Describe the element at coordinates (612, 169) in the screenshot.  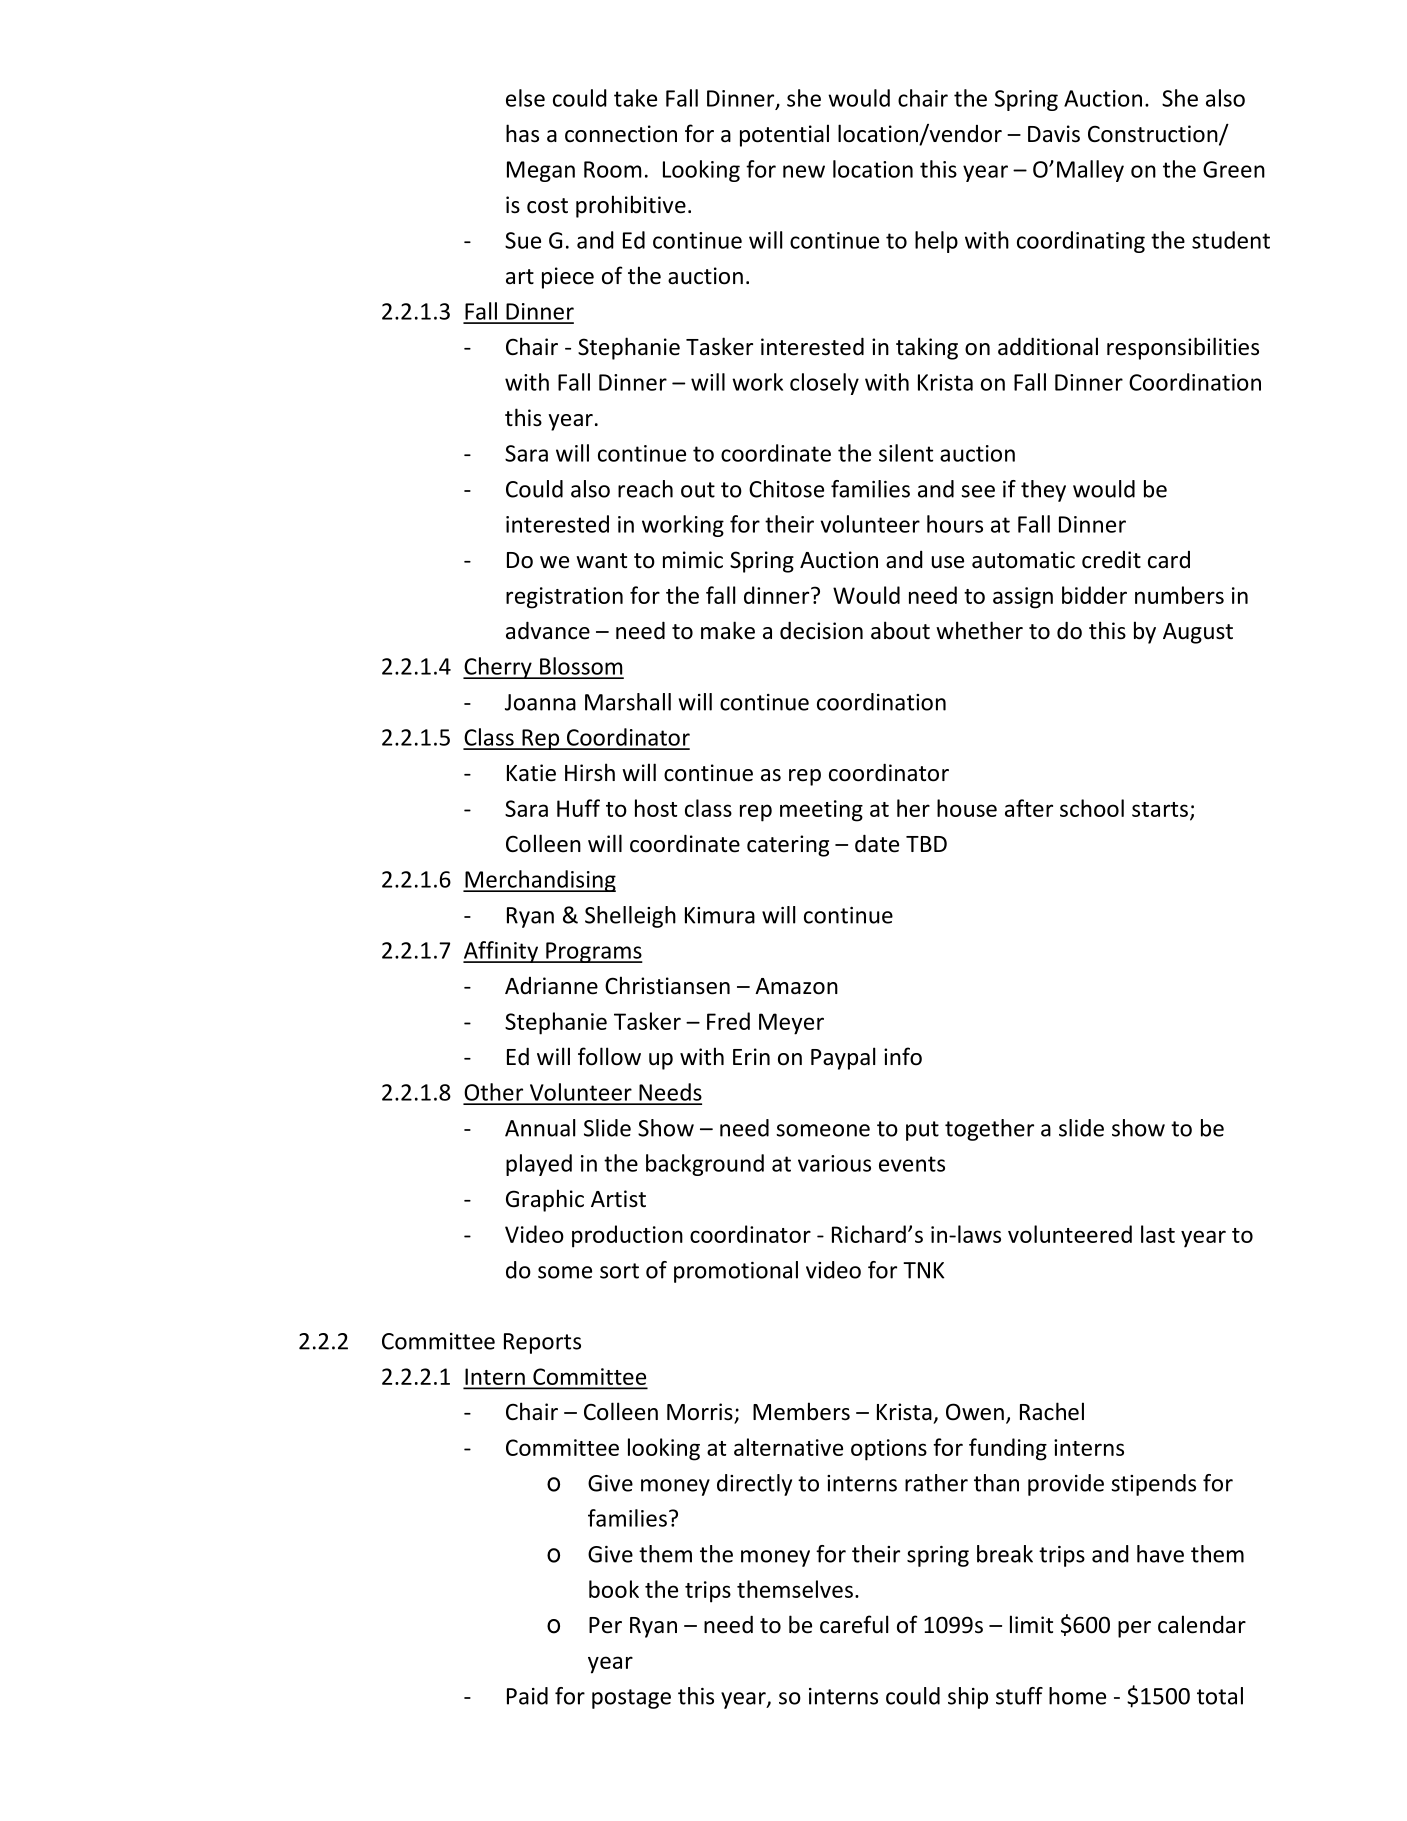
I see `Room` at that location.
